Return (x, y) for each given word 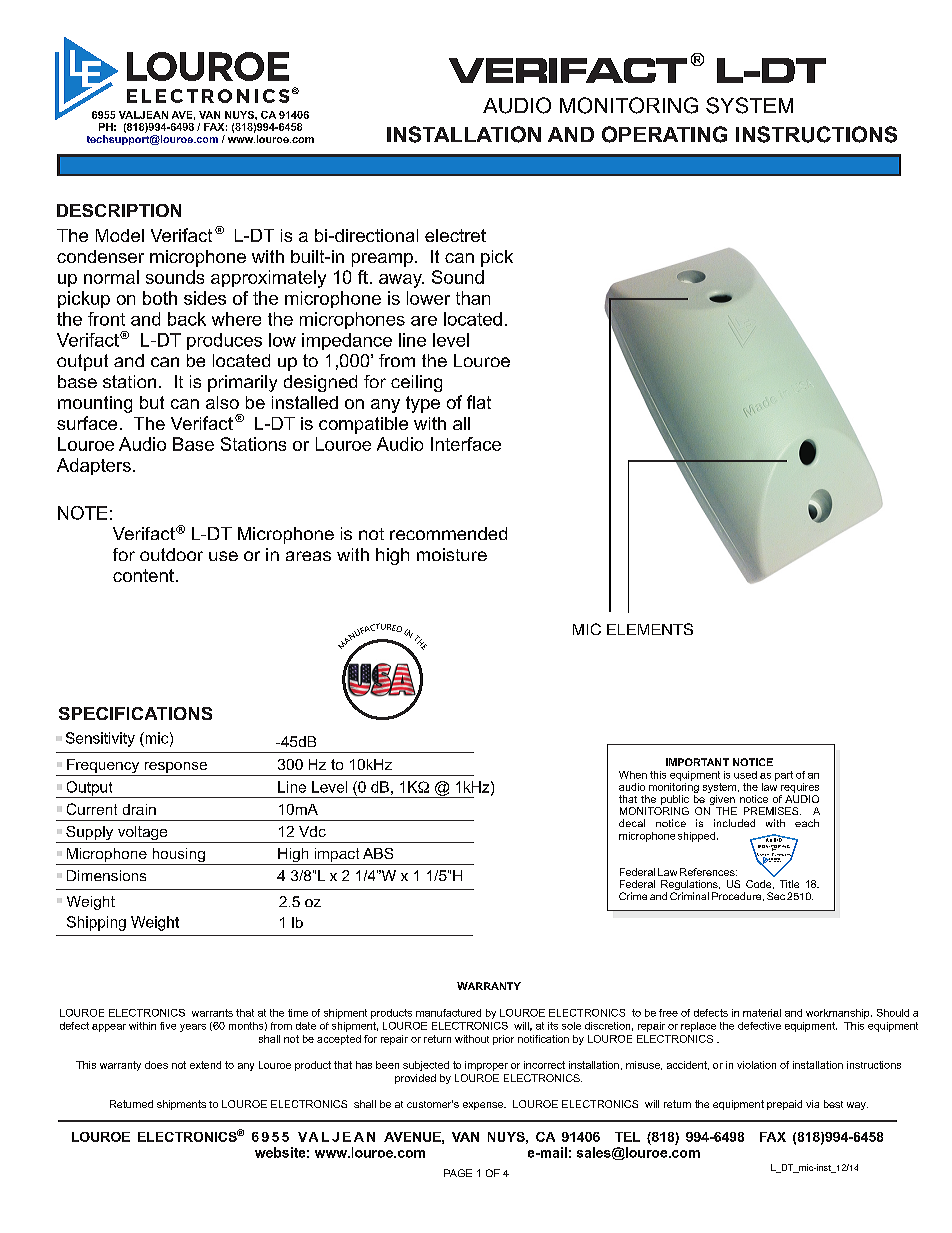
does (156, 1065)
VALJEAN (143, 115)
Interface (466, 444)
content (143, 575)
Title (789, 884)
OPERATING (664, 134)
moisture (452, 554)
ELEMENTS (650, 629)
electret (455, 235)
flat (479, 402)
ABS (378, 853)
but (152, 402)
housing (178, 856)
